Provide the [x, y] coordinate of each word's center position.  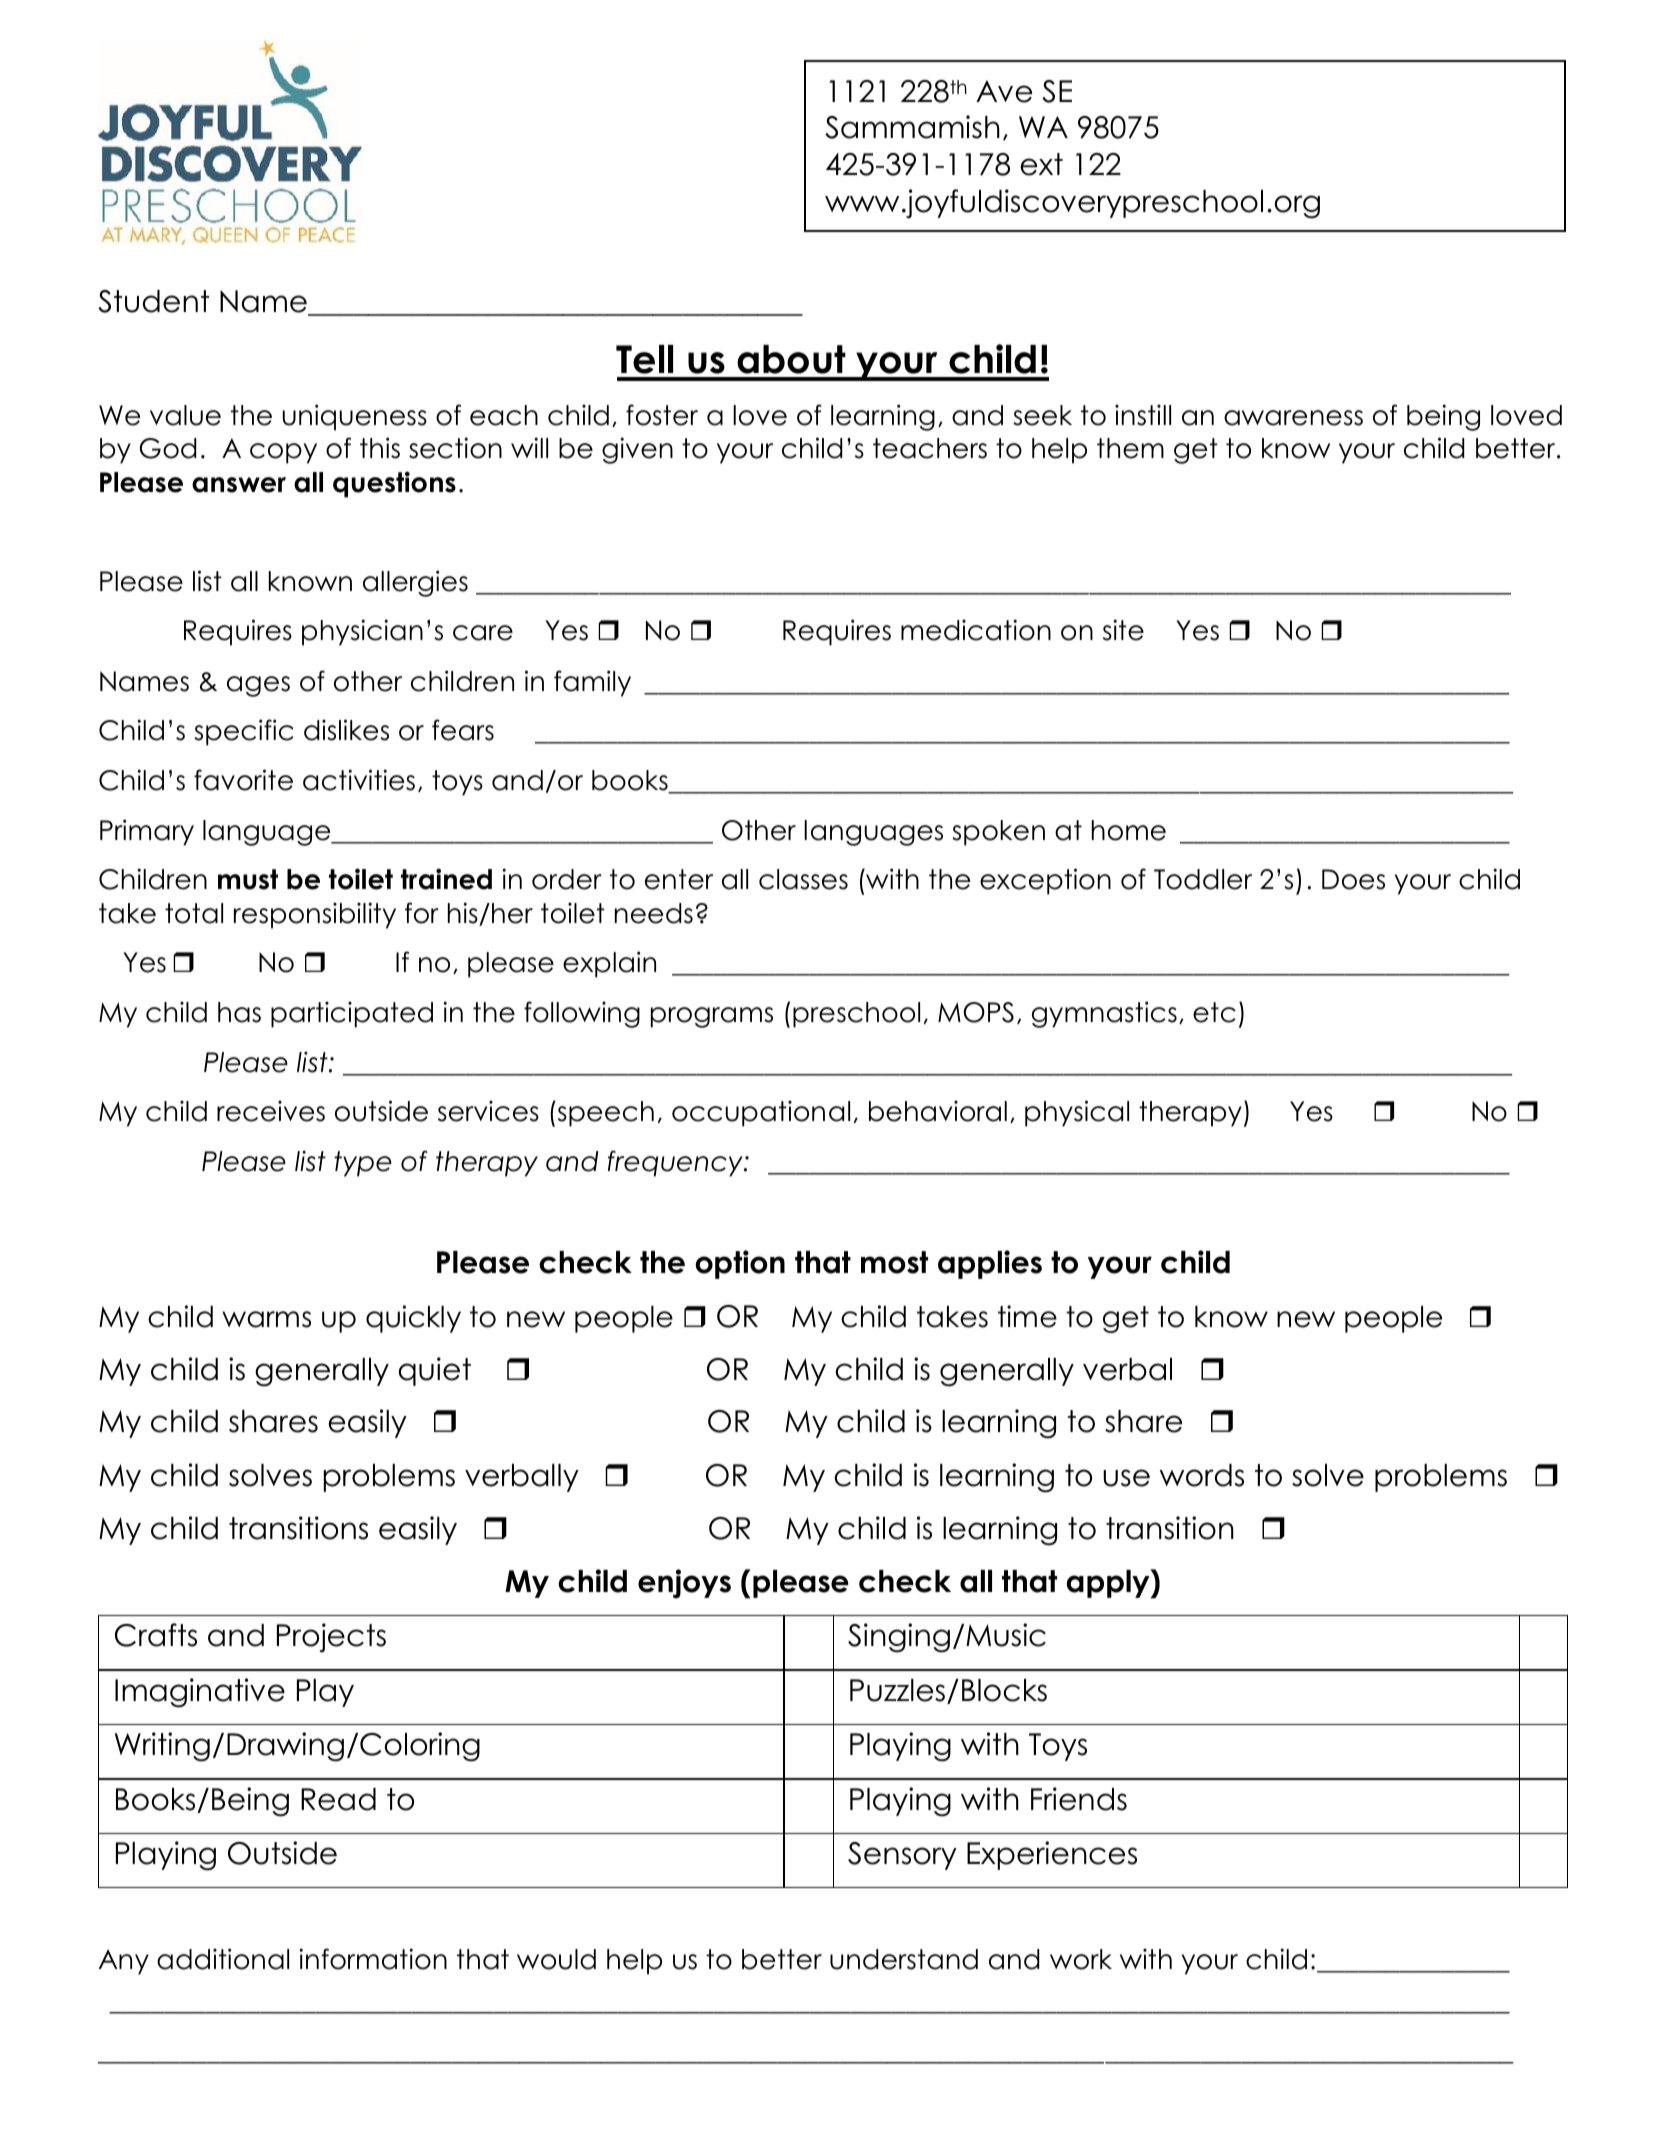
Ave [1004, 91]
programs [712, 1017]
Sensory [902, 1856]
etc [1214, 1012]
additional [223, 1959]
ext [1042, 164]
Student [153, 301]
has [239, 1012]
